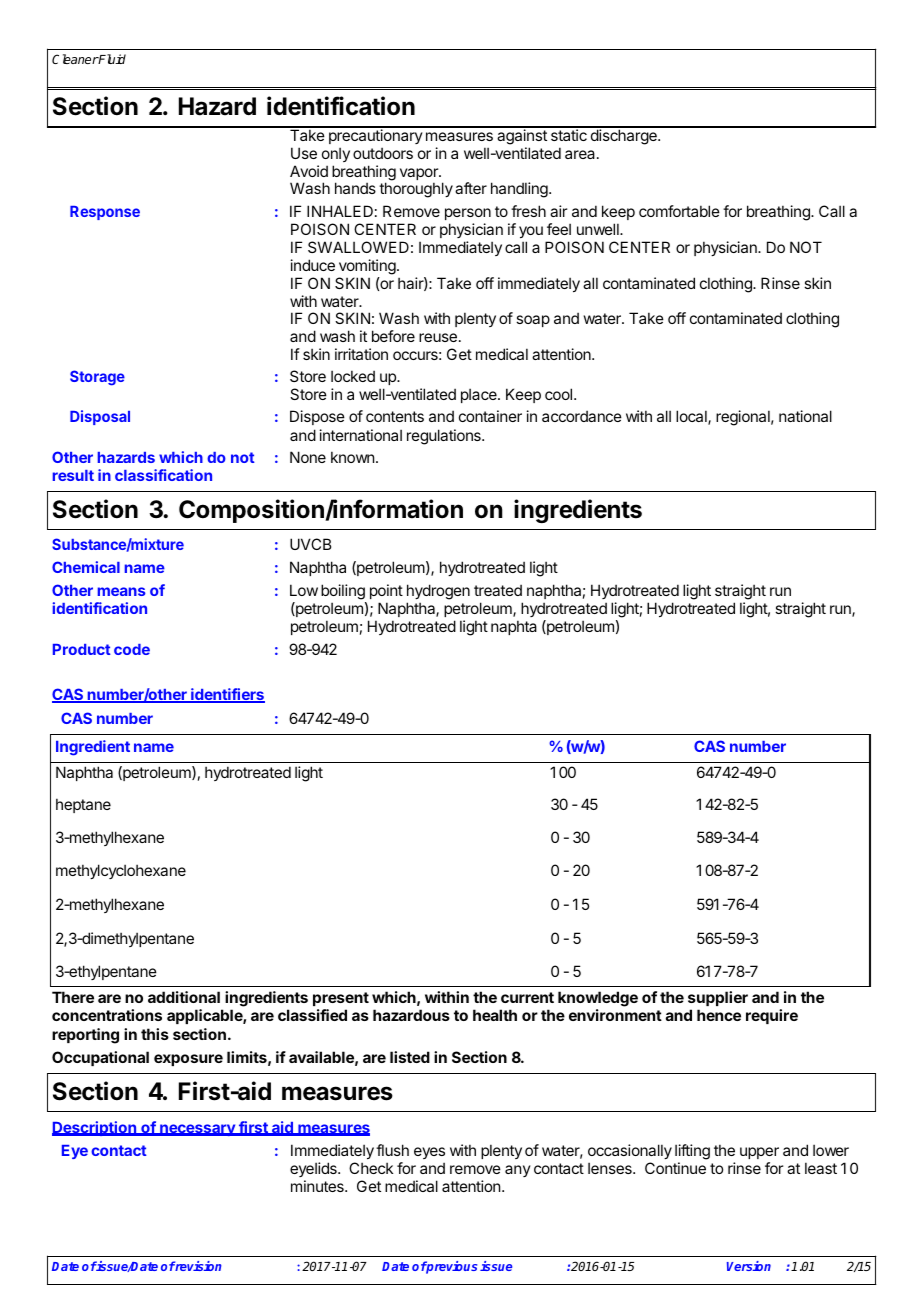 The height and width of the image is (1309, 924). What do you see at coordinates (75, 59) in the image?
I see `Cleaner` at bounding box center [75, 59].
